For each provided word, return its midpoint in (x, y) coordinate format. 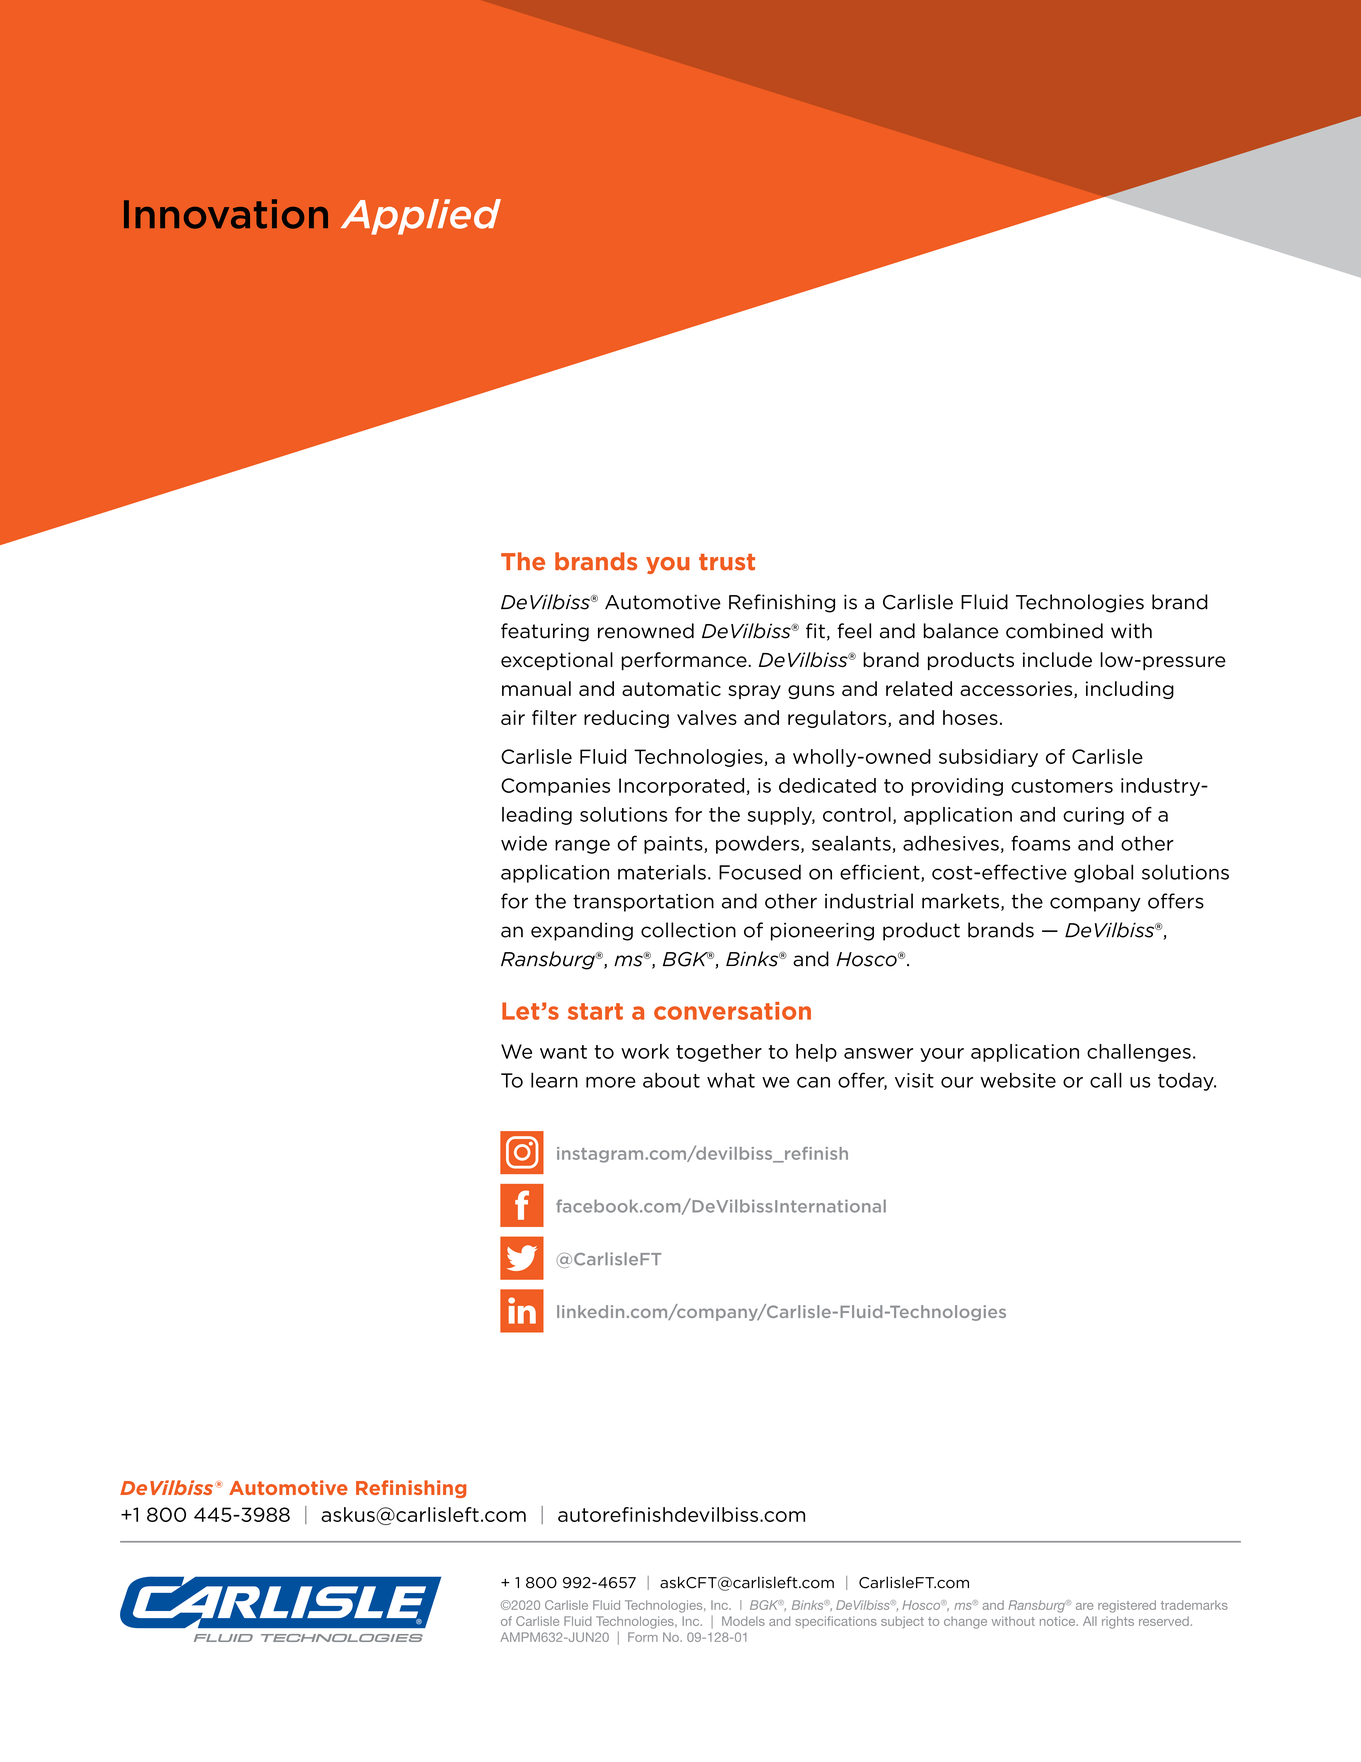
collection (688, 930)
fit (815, 631)
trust (727, 562)
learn (554, 1080)
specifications (836, 1622)
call (1106, 1080)
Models (743, 1621)
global (1103, 873)
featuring (545, 632)
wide (524, 843)
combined (1054, 631)
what (731, 1080)
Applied (421, 217)
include (1057, 660)
